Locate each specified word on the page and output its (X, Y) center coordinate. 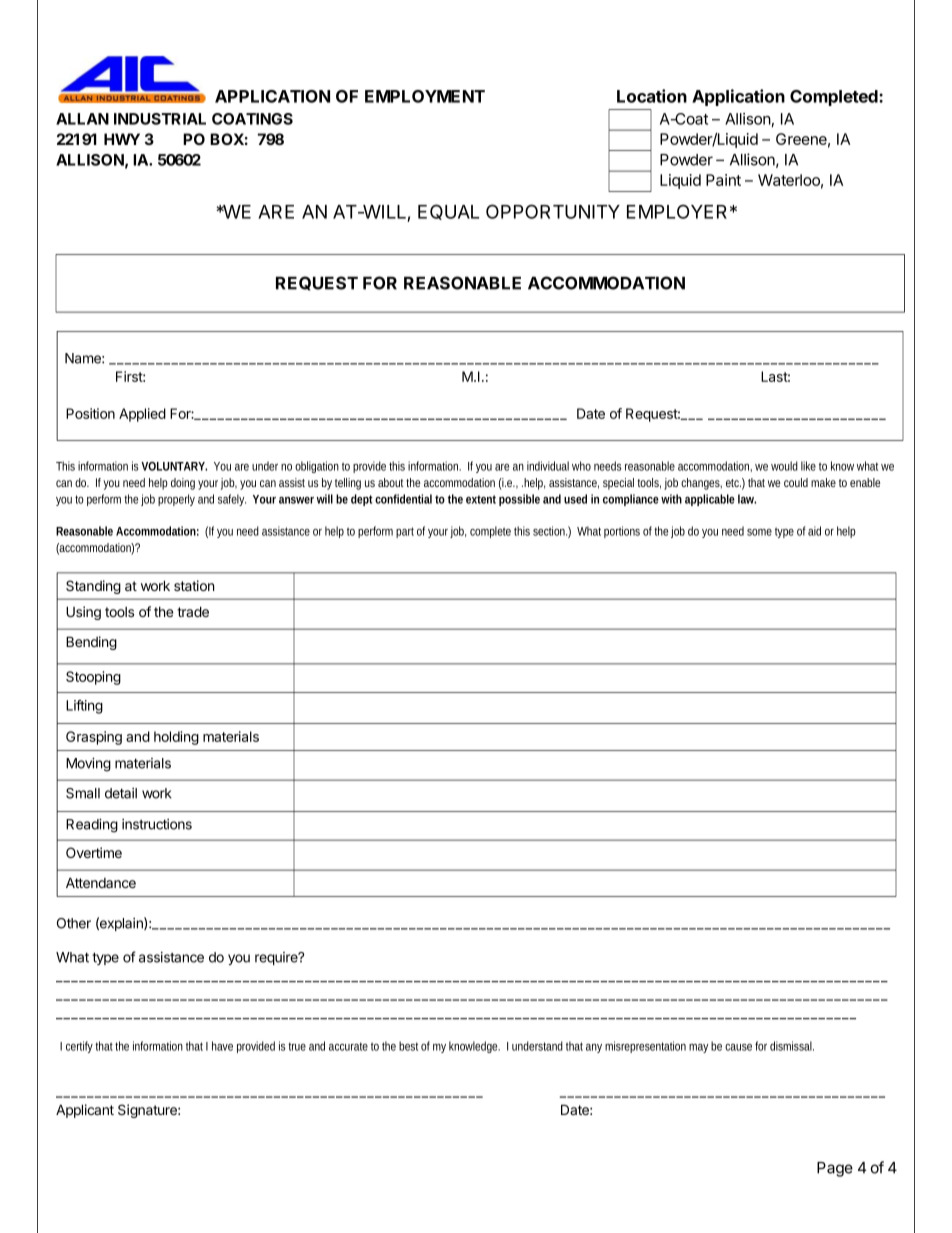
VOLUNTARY (173, 466)
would (784, 466)
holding (176, 738)
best (408, 1046)
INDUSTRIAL (160, 119)
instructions (157, 824)
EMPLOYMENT (425, 96)
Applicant (85, 1111)
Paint (723, 180)
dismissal (792, 1046)
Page (835, 1169)
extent (481, 499)
